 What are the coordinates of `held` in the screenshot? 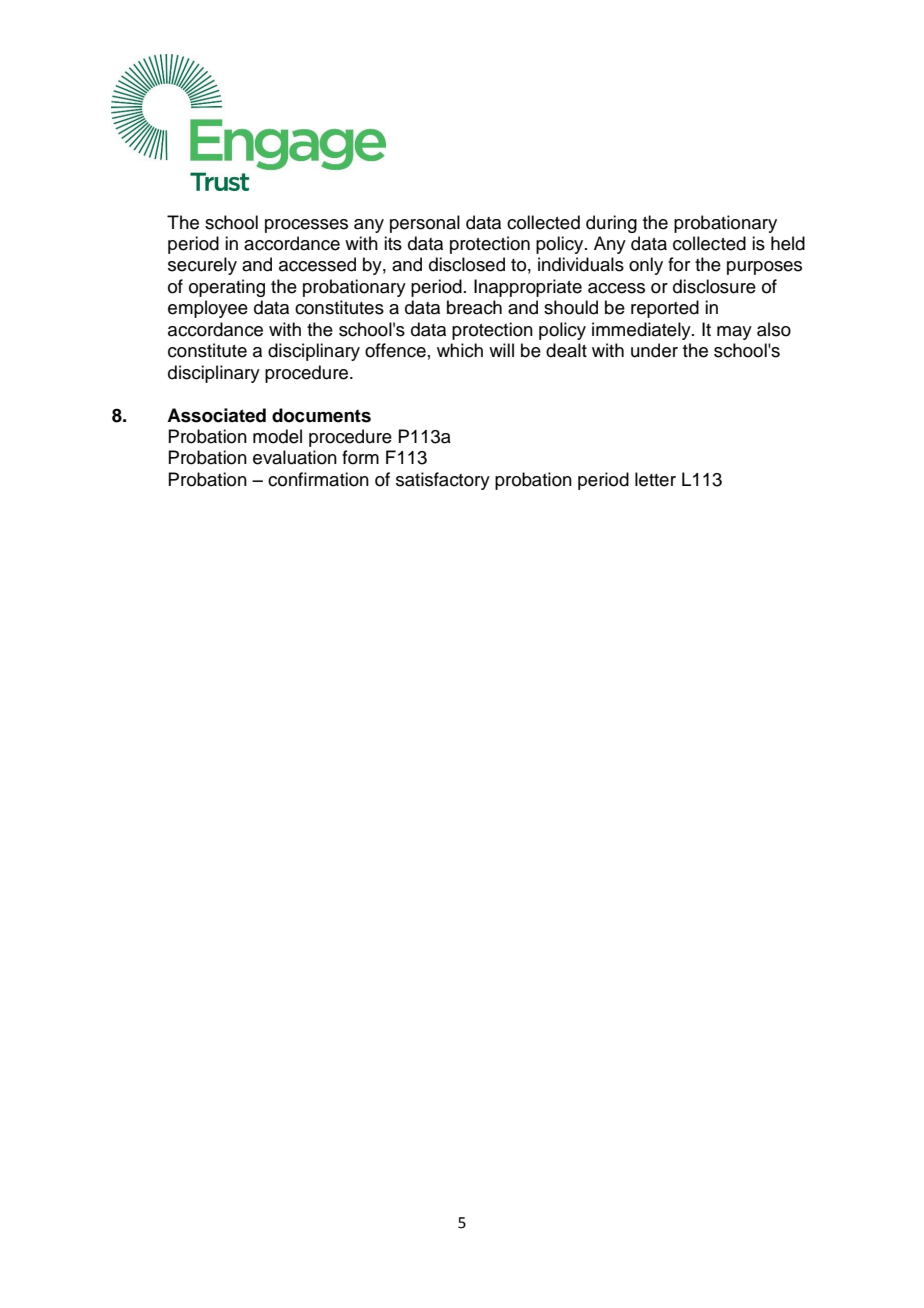 It's located at (788, 243).
